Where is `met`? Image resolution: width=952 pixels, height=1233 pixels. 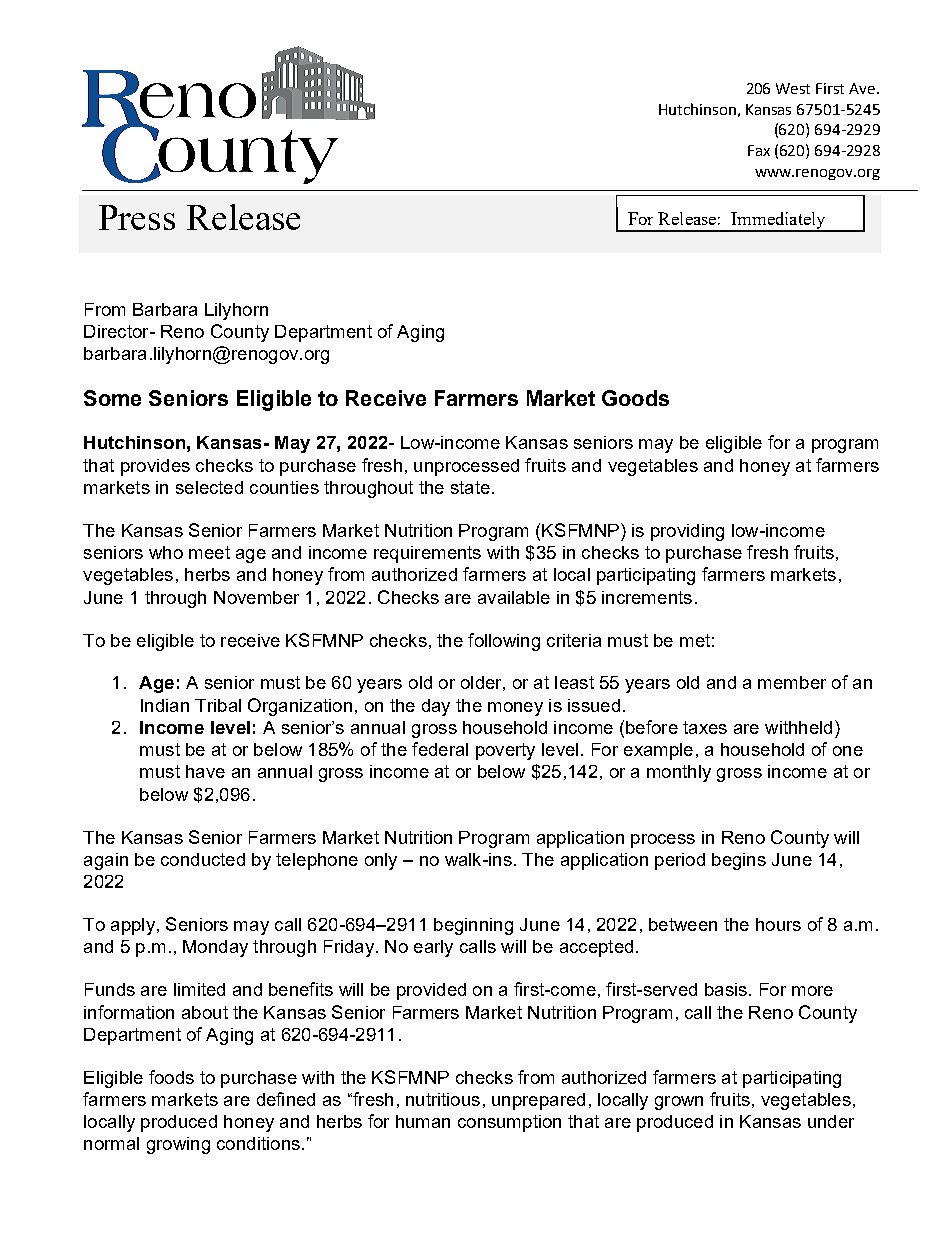 met is located at coordinates (695, 640).
